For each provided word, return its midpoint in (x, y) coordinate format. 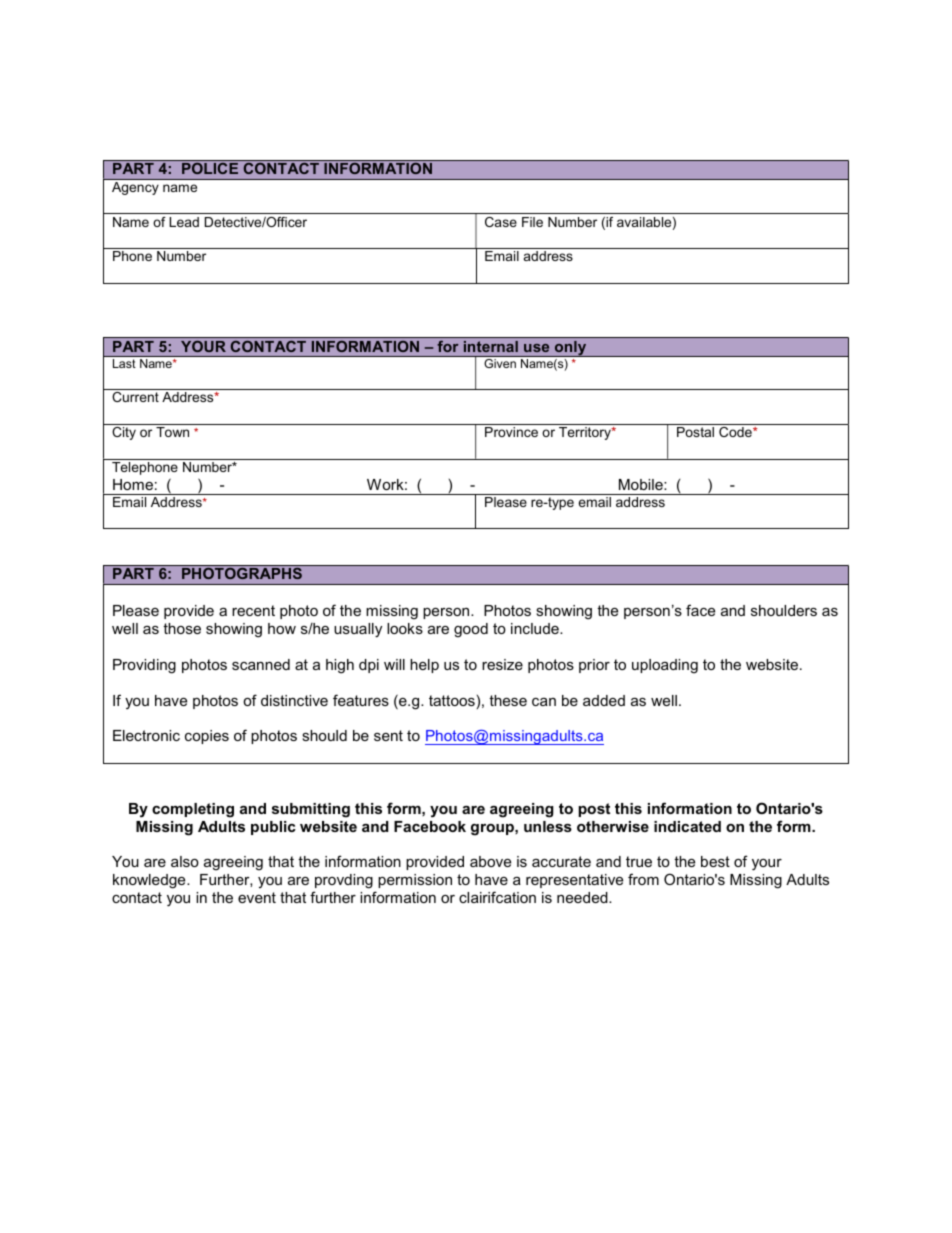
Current (135, 397)
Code (736, 432)
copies (207, 737)
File (532, 222)
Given (500, 363)
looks (405, 628)
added (604, 700)
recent (253, 610)
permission (415, 881)
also (185, 861)
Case (501, 222)
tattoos (452, 700)
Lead (184, 222)
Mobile (642, 484)
